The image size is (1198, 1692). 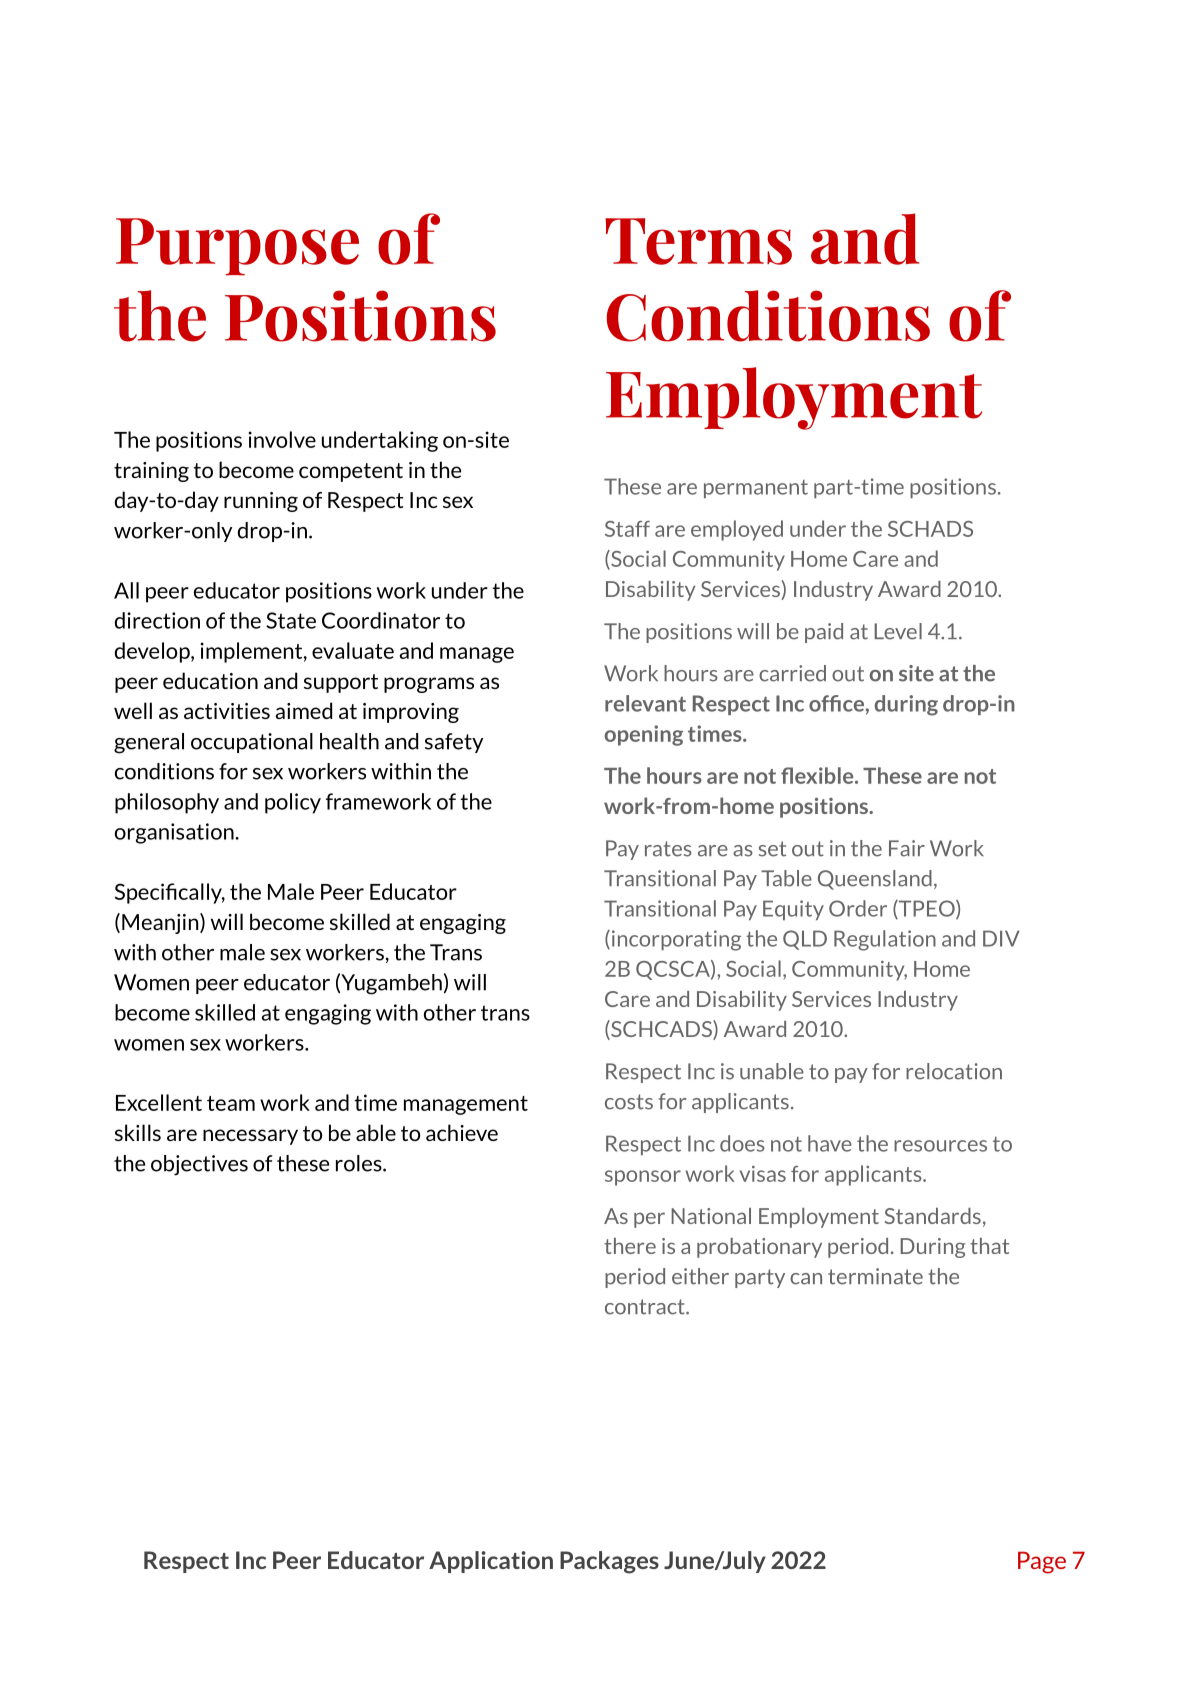 I want to click on Terms, so click(x=698, y=241).
